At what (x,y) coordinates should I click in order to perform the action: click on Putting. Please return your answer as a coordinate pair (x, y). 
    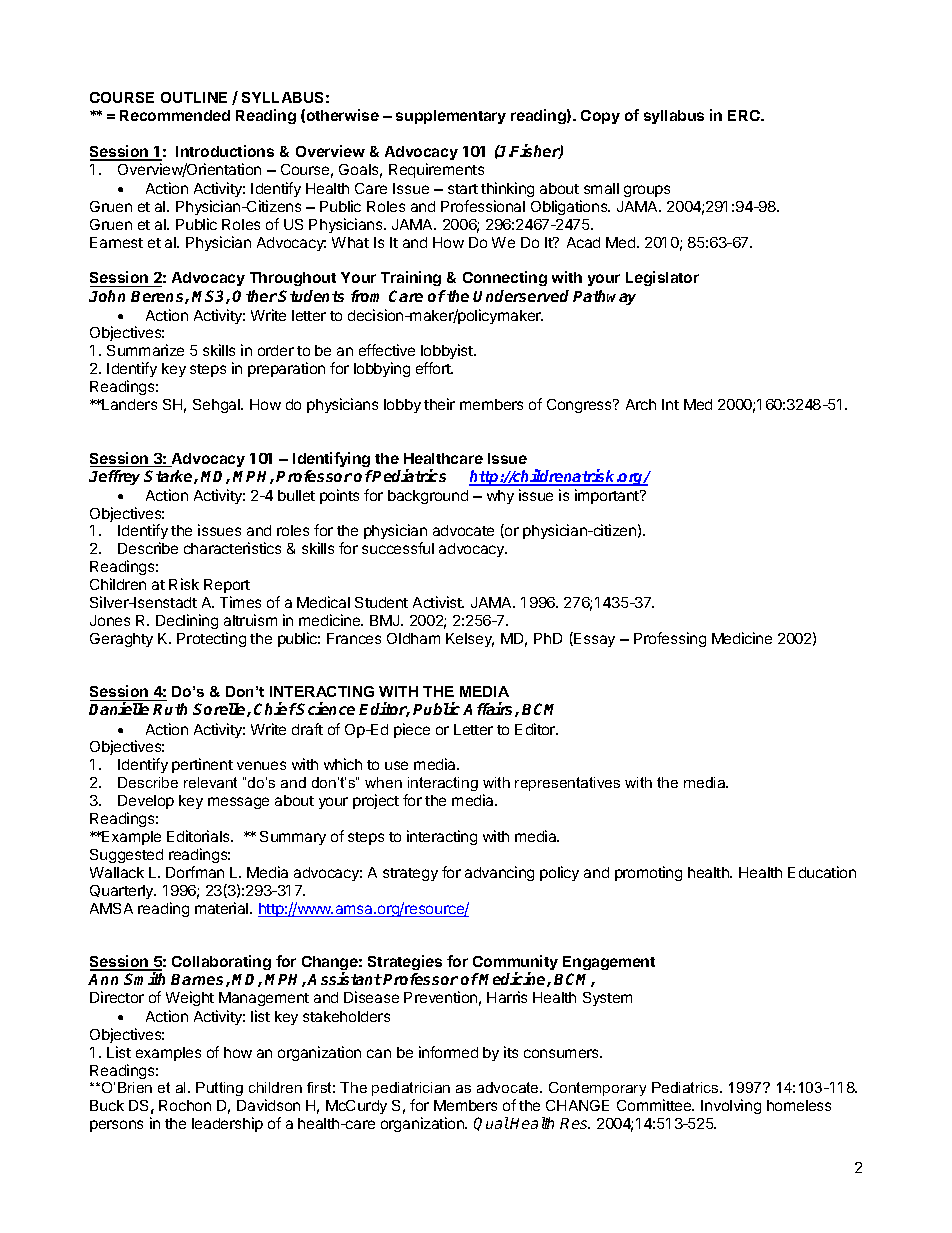
    Looking at the image, I should click on (219, 1089).
